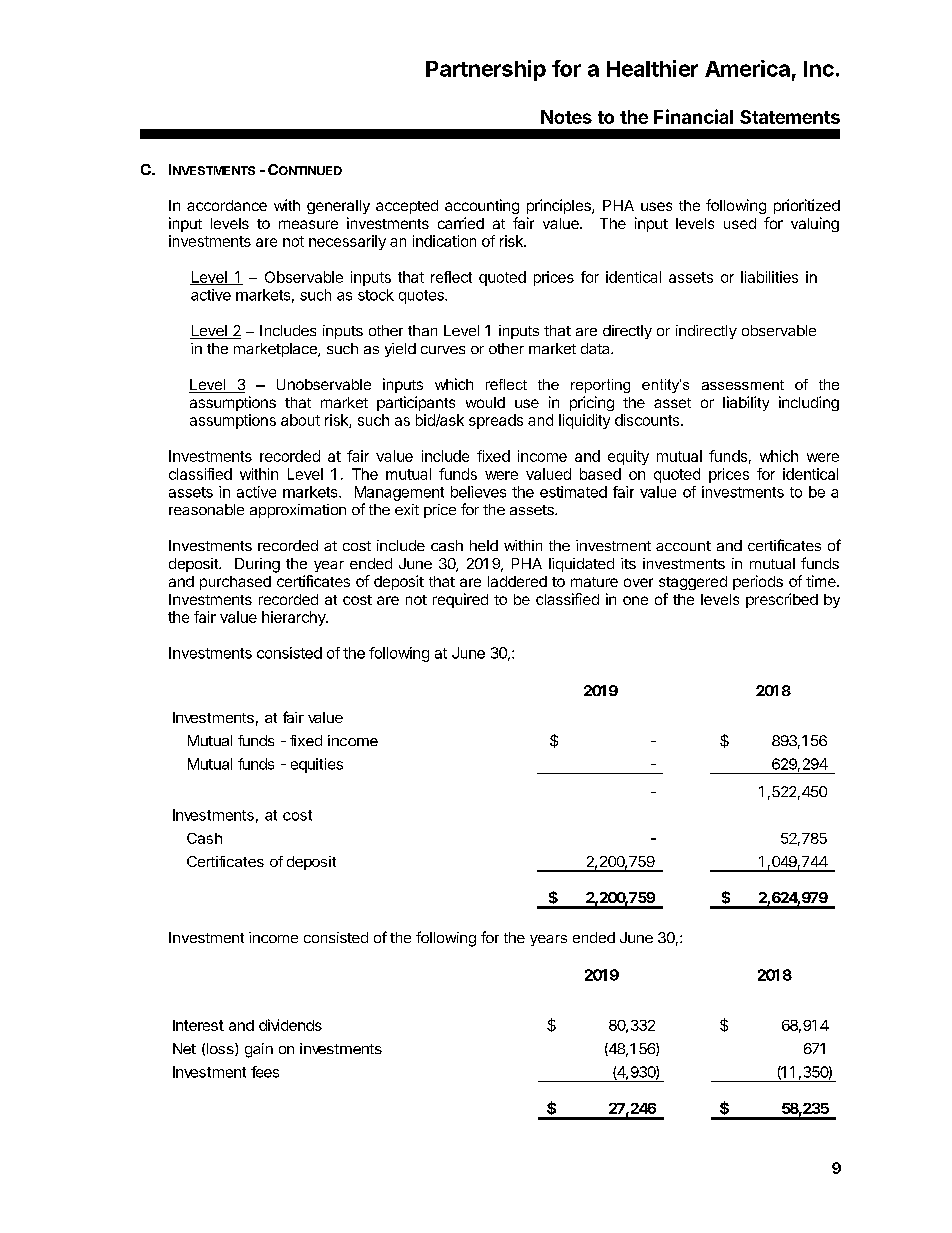 The image size is (952, 1233). What do you see at coordinates (265, 1072) in the image?
I see `fees` at bounding box center [265, 1072].
